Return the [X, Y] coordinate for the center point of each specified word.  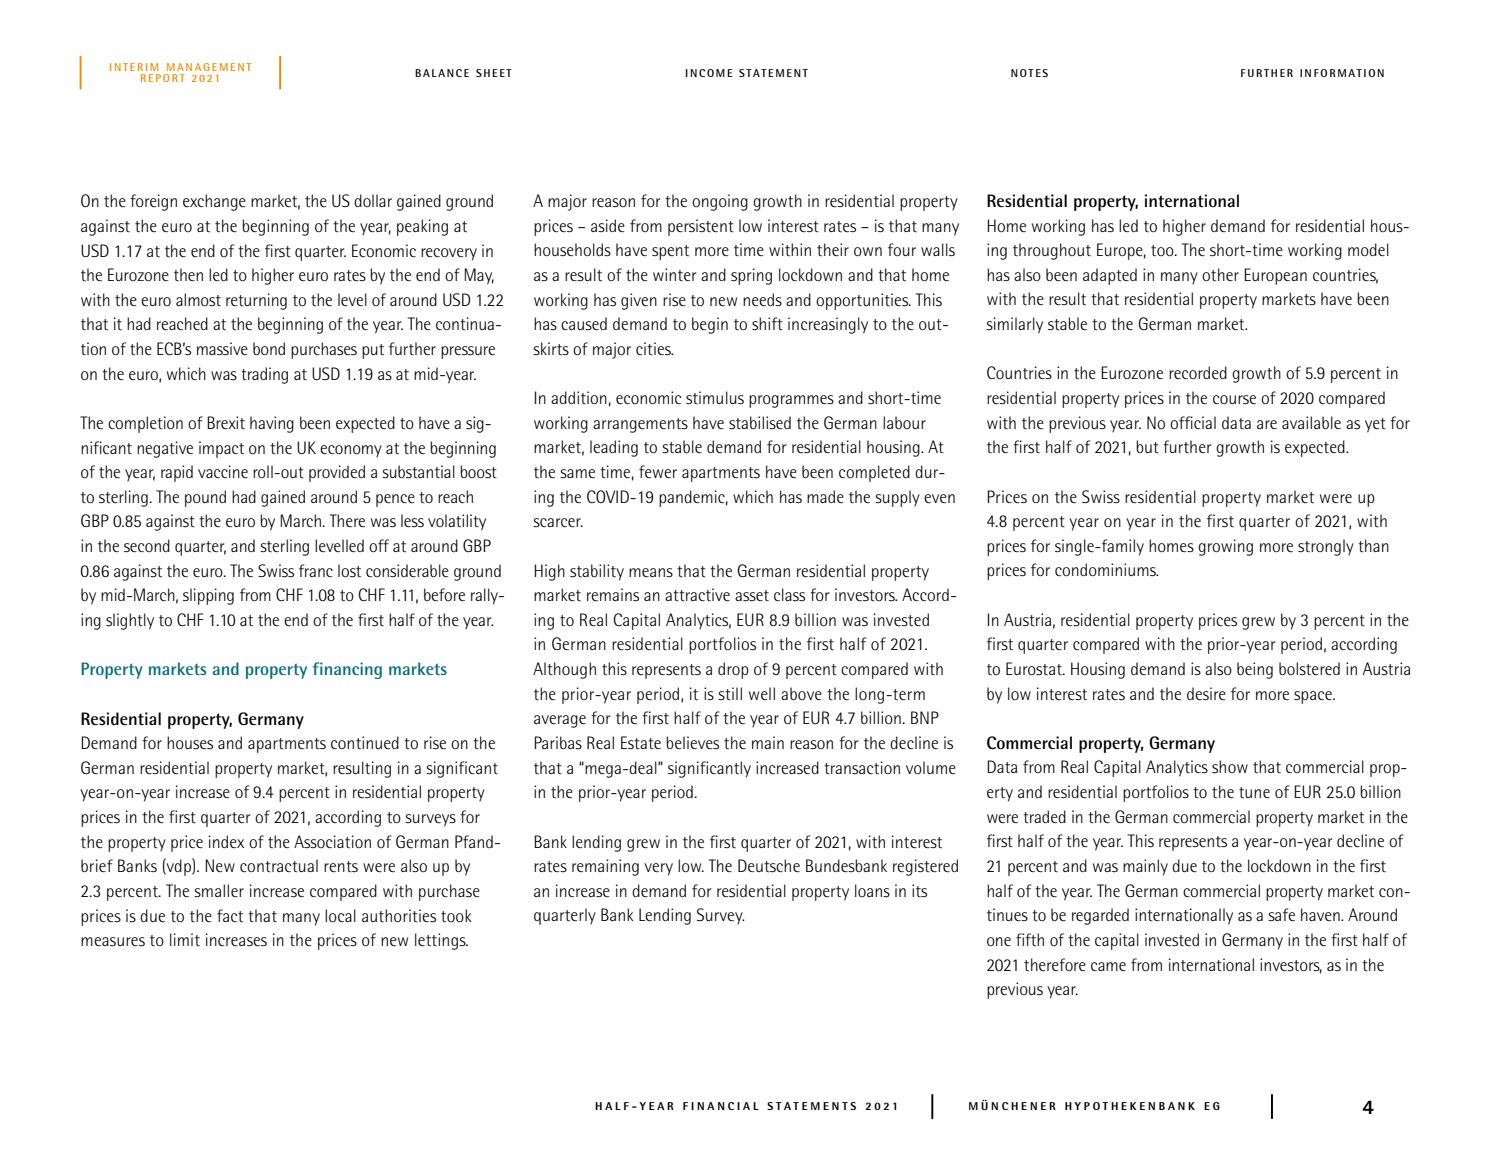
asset [752, 596]
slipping [208, 596]
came [1108, 967]
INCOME [709, 73]
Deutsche [769, 866]
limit [185, 939]
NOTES [1029, 73]
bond [269, 348]
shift [767, 324]
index [226, 841]
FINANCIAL [721, 1106]
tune [1254, 793]
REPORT [163, 78]
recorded [1198, 373]
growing [1225, 547]
